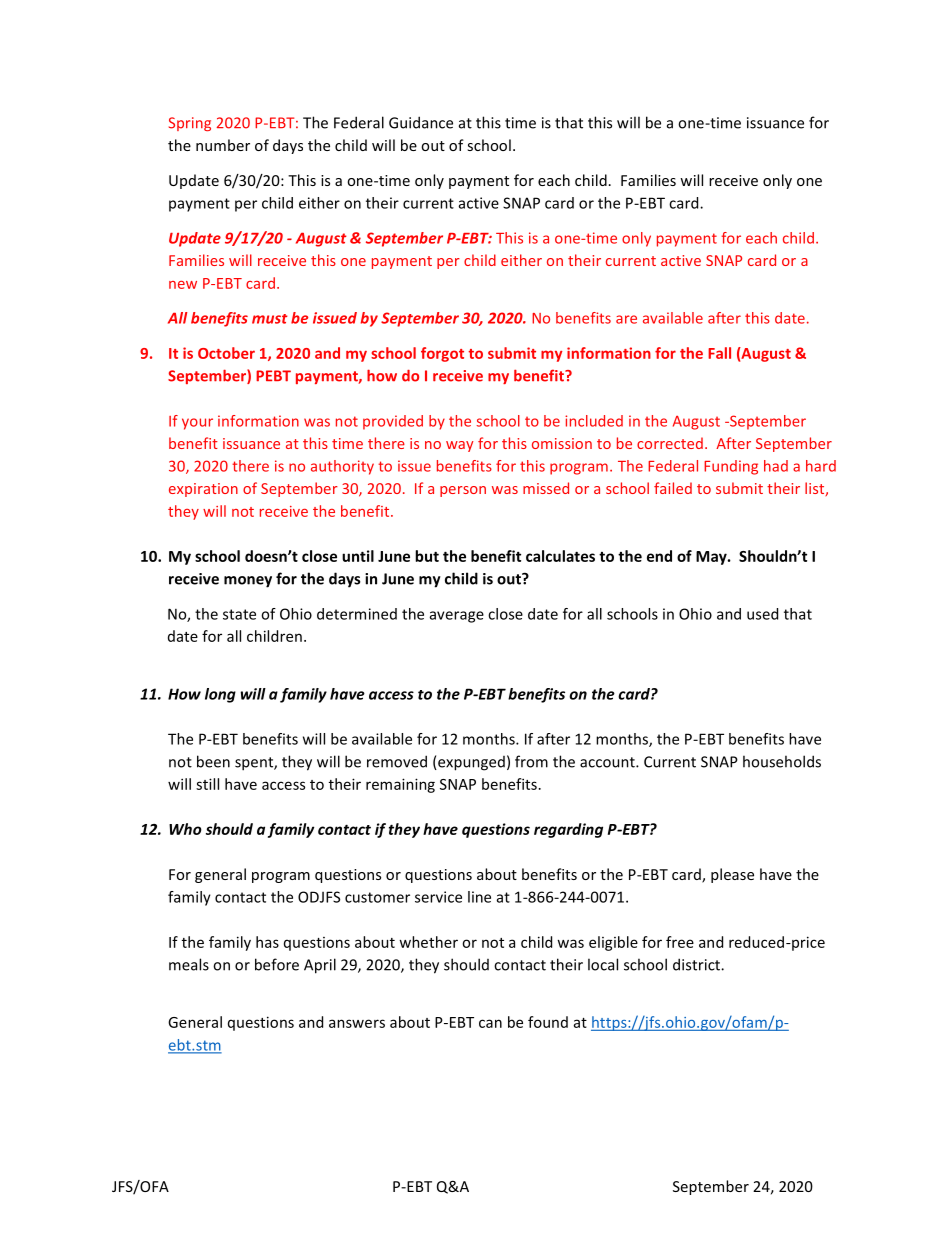 This document has width=952, height=1233. Describe the element at coordinates (223, 145) in the document. I see `number` at that location.
